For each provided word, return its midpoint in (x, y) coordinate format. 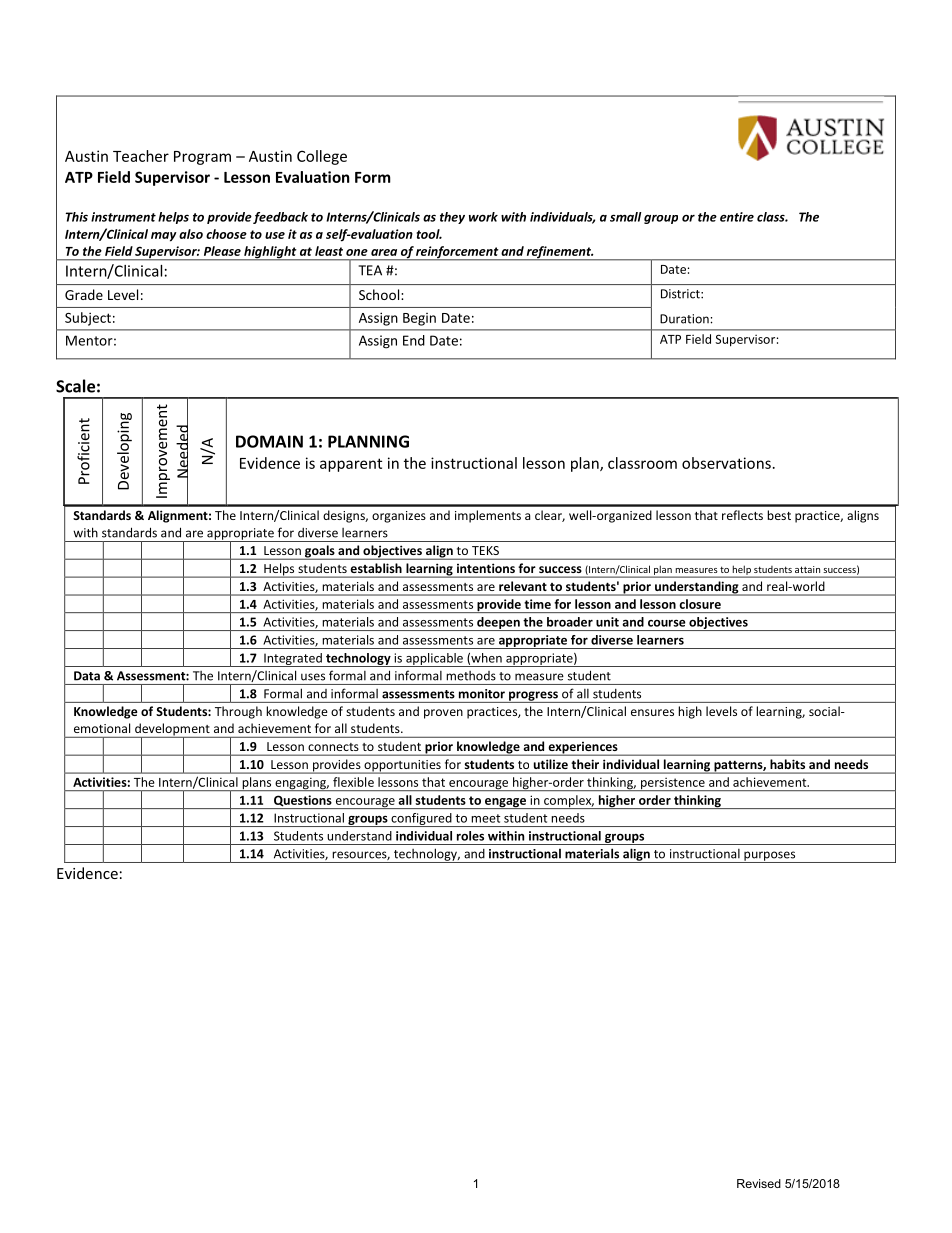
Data (87, 676)
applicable (434, 660)
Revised (759, 1183)
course (667, 623)
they (452, 218)
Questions (303, 802)
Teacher (141, 156)
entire (737, 217)
